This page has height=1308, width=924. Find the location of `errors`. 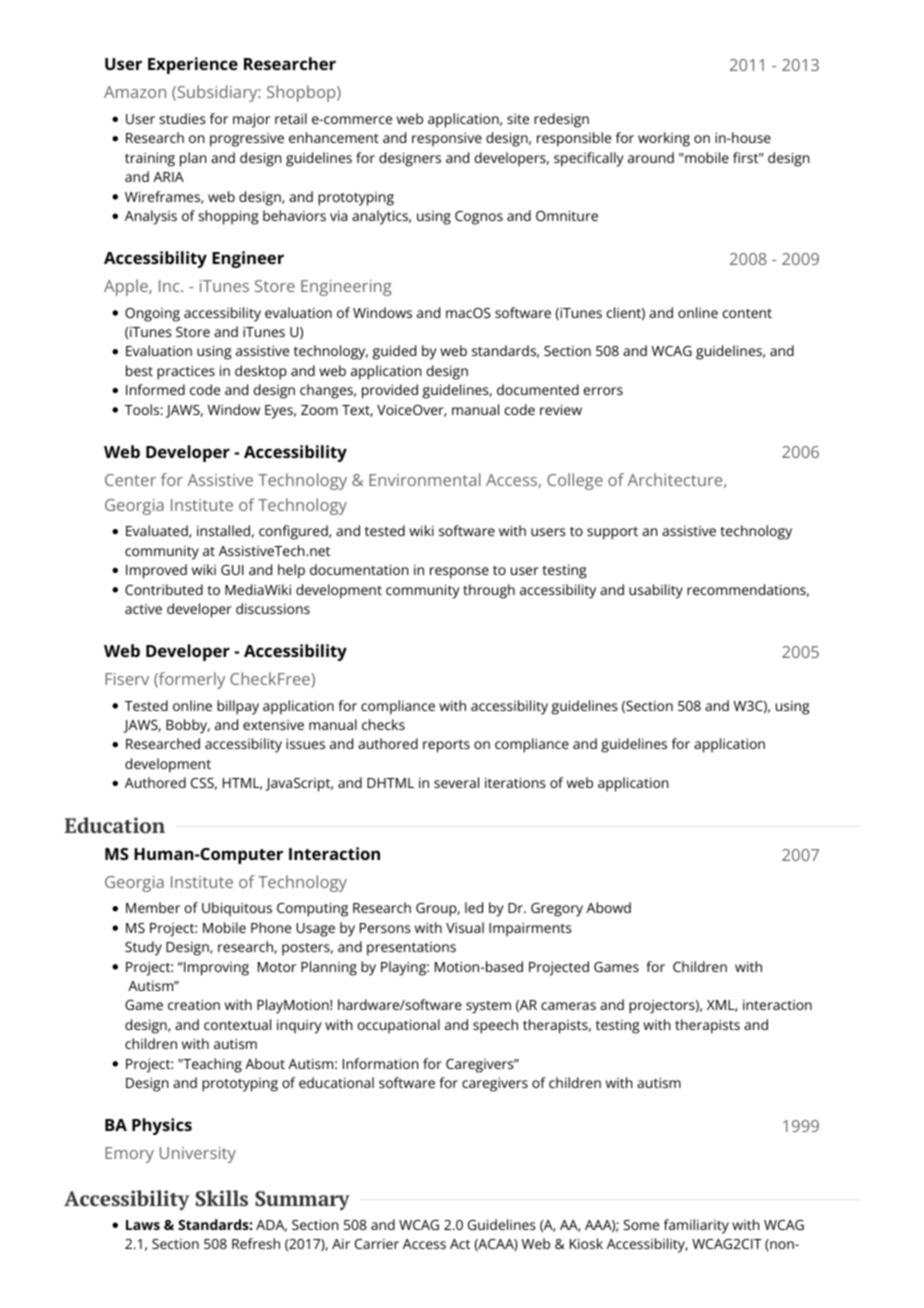

errors is located at coordinates (603, 391).
